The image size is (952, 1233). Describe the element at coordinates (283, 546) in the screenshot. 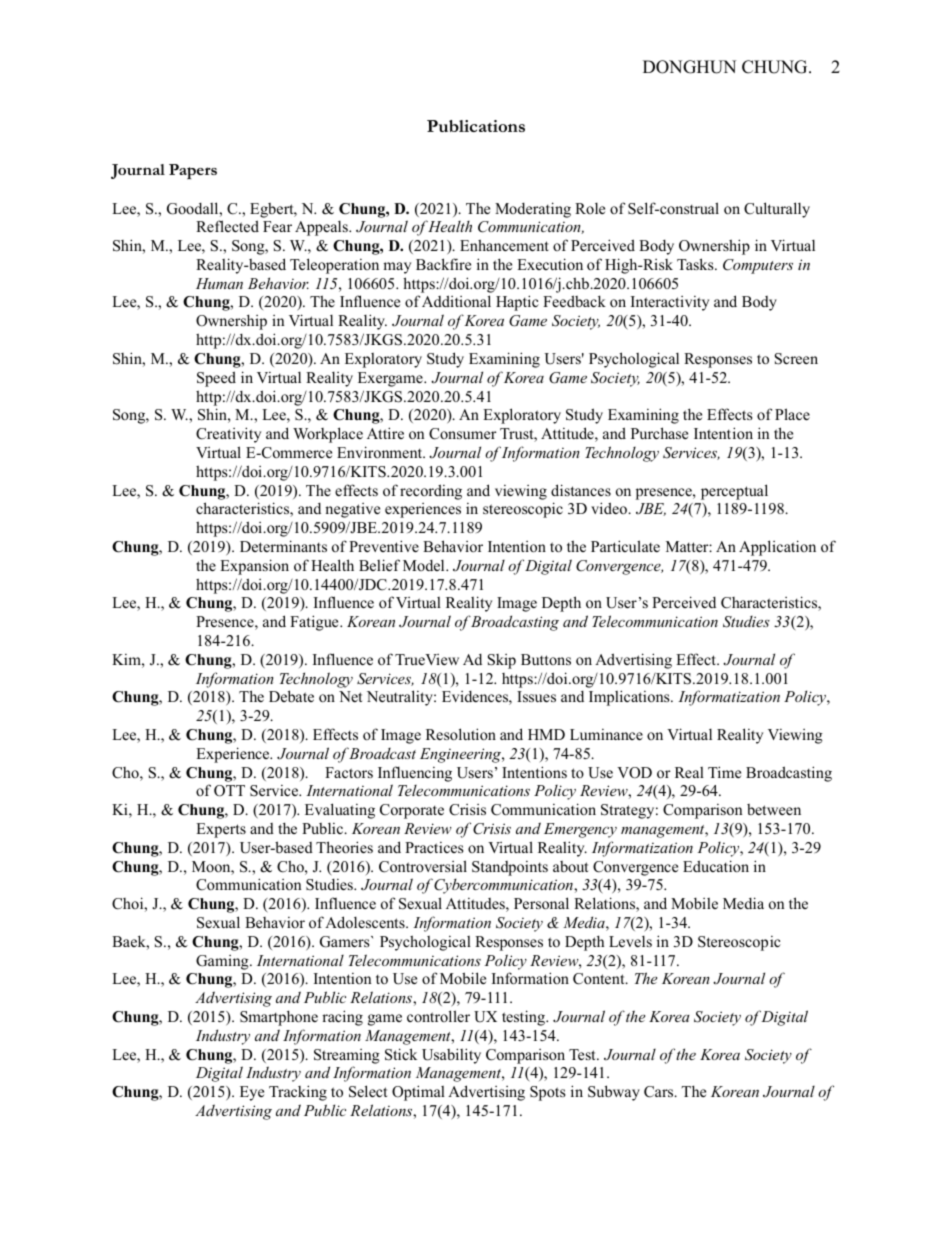

I see `Determinants` at that location.
